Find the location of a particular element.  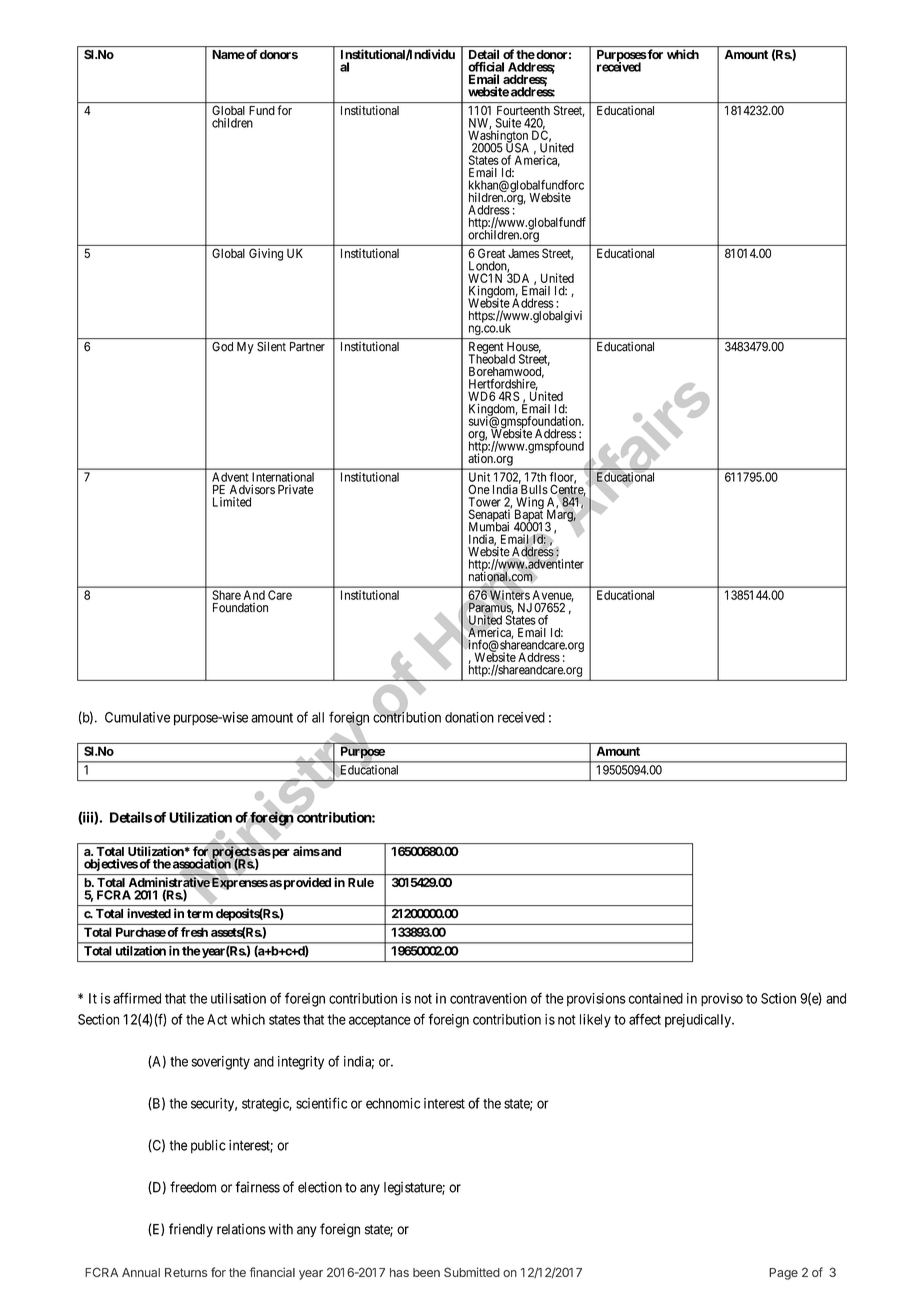

Cumulative is located at coordinates (137, 717).
